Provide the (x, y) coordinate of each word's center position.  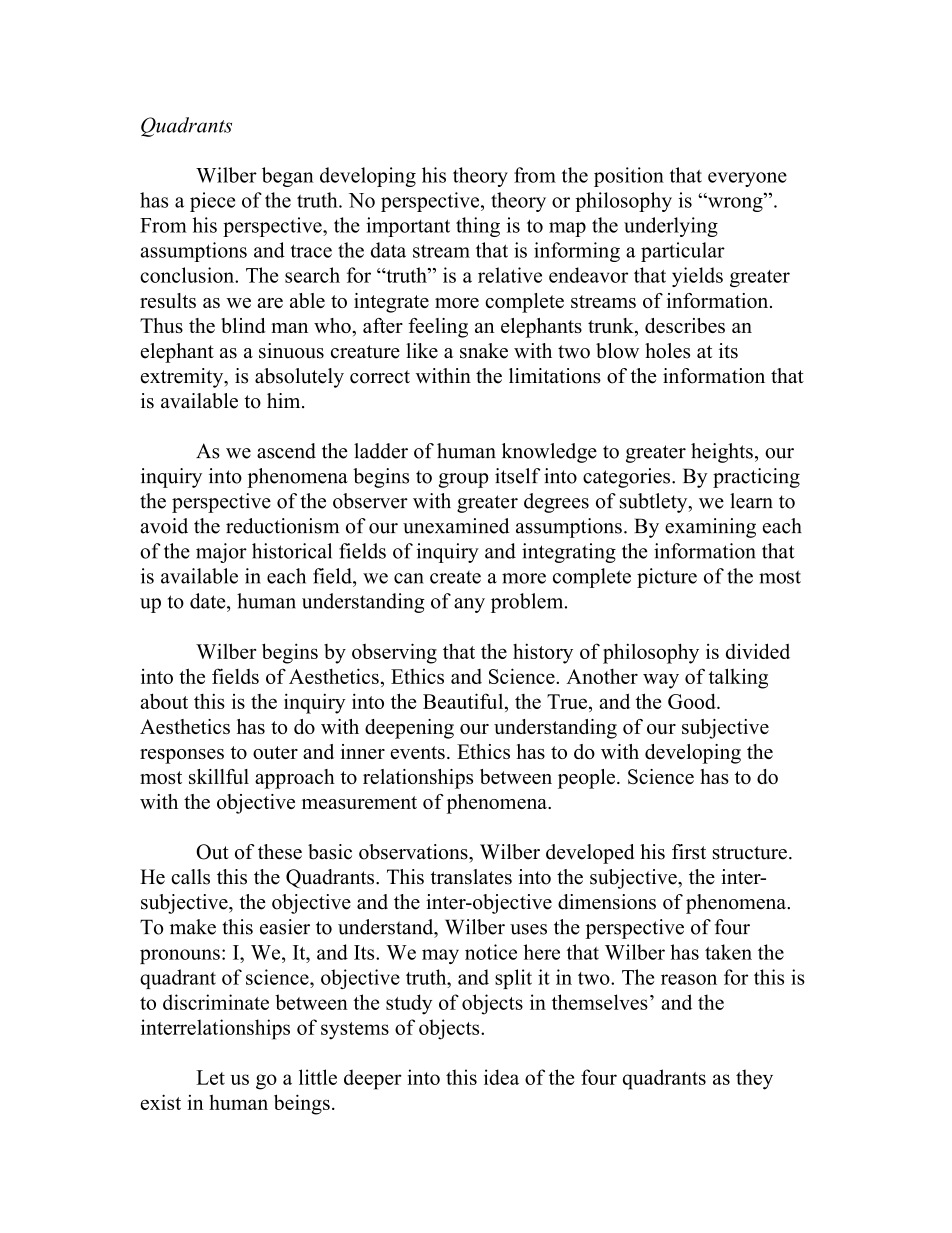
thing (478, 227)
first (689, 852)
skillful (219, 776)
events (418, 752)
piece (212, 202)
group (463, 480)
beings (302, 1104)
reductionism (282, 526)
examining (710, 528)
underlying (671, 227)
